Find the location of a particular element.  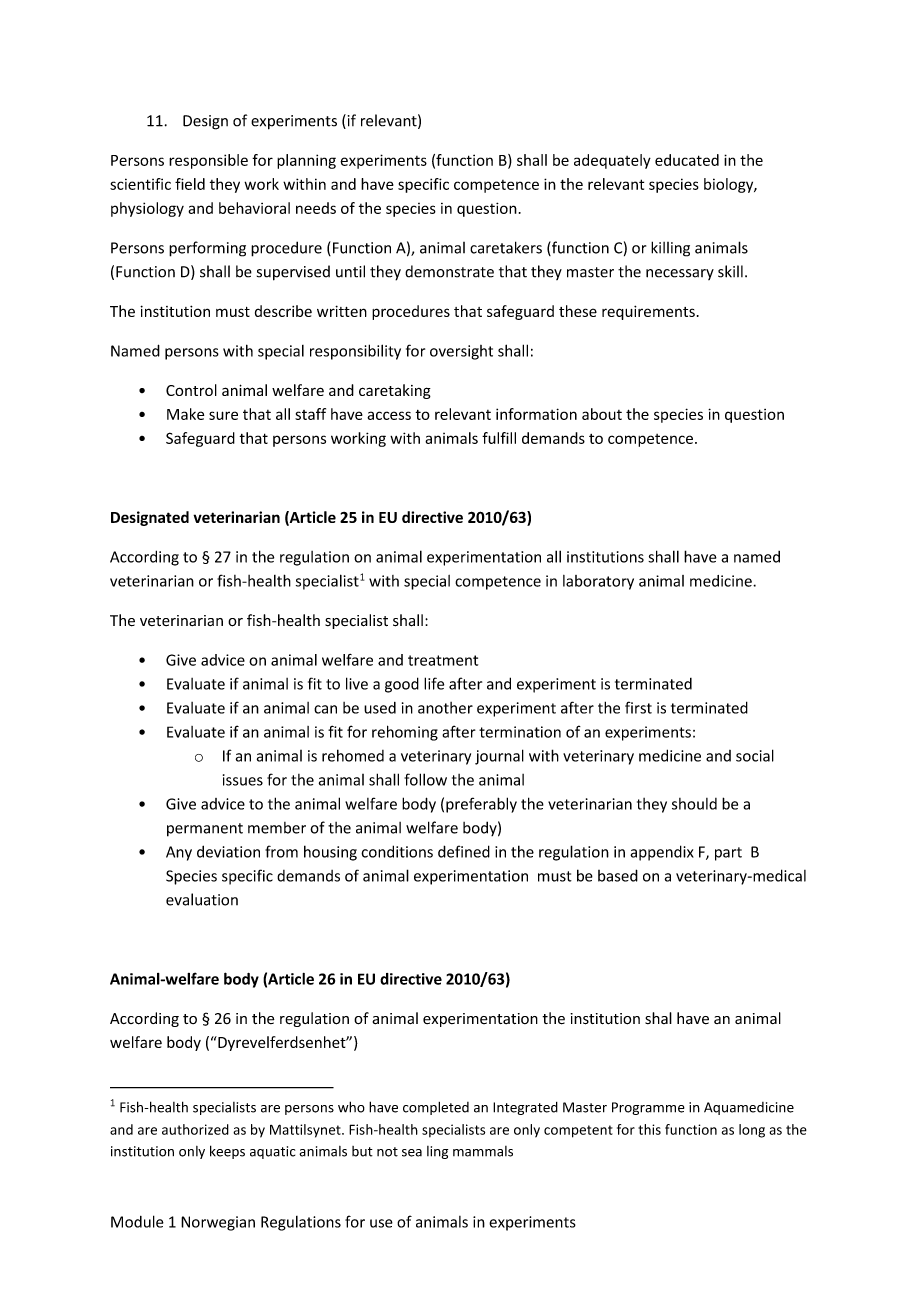

educated is located at coordinates (687, 160).
